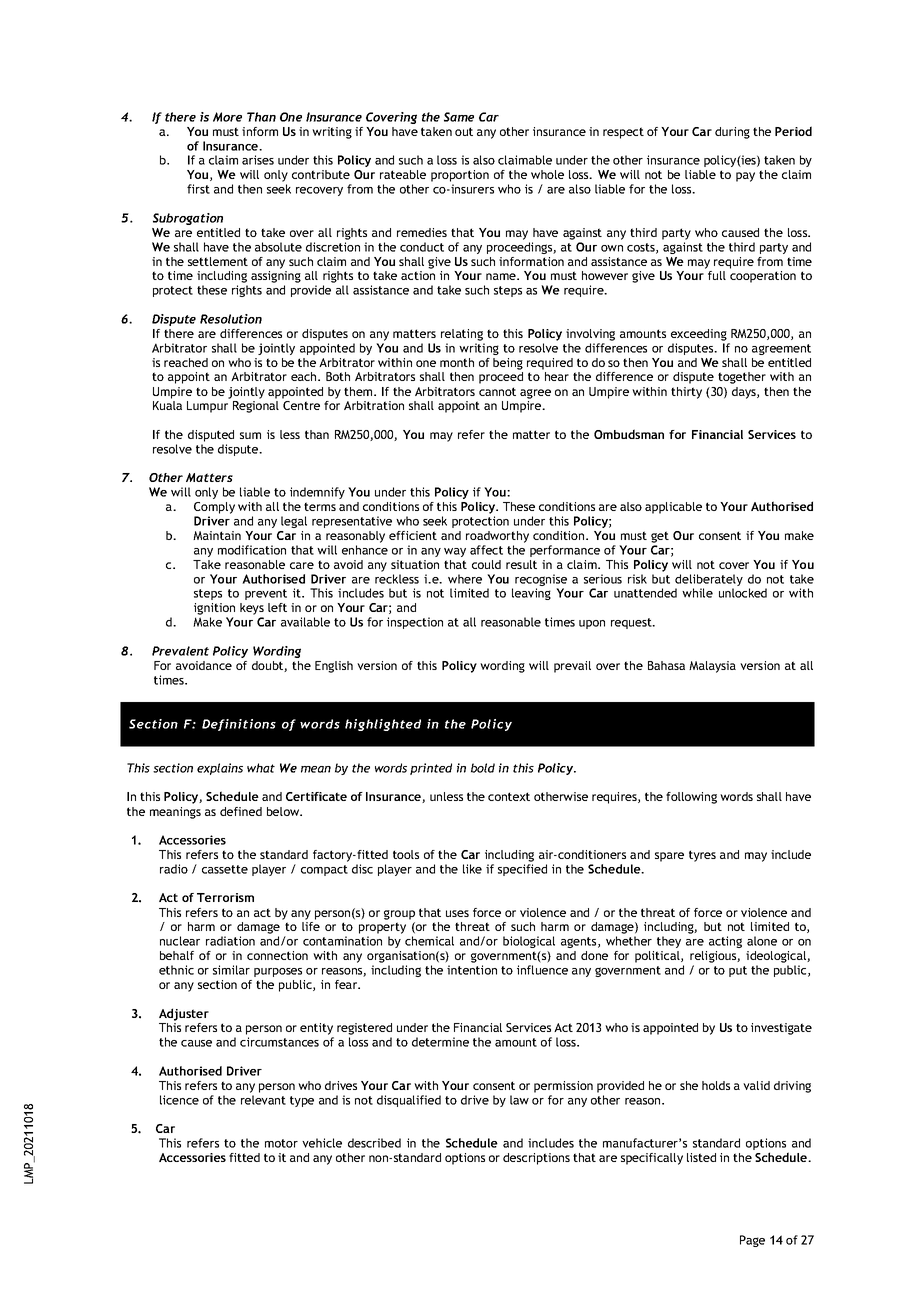 The height and width of the document is (1308, 924). Describe the element at coordinates (536, 1159) in the document. I see `descriptions` at that location.
